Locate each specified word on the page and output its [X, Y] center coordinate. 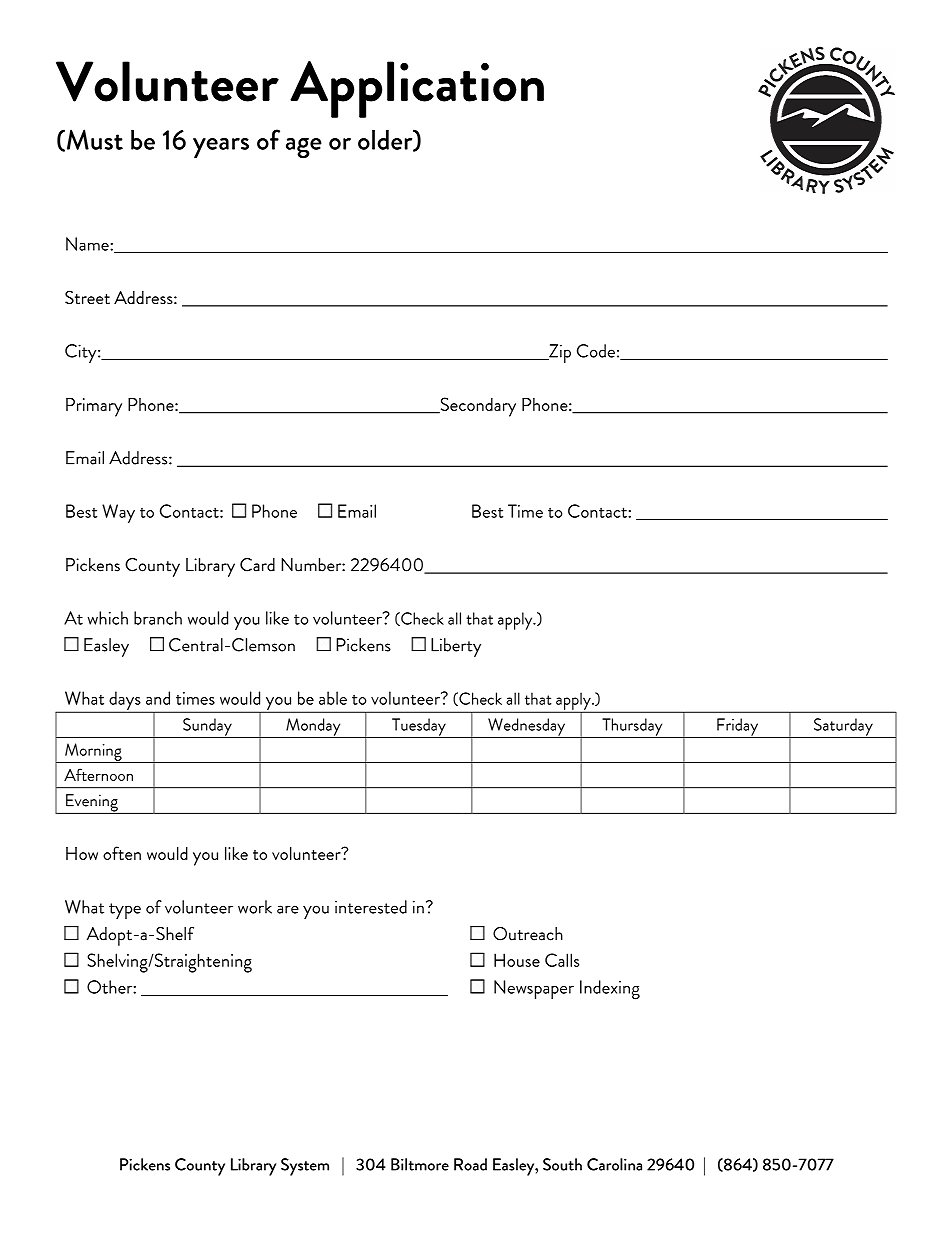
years [221, 148]
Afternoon [98, 774]
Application [417, 89]
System [305, 1167]
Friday [738, 728]
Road [470, 1164]
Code [596, 351]
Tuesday [419, 728]
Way [118, 514]
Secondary [477, 407]
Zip [559, 353]
